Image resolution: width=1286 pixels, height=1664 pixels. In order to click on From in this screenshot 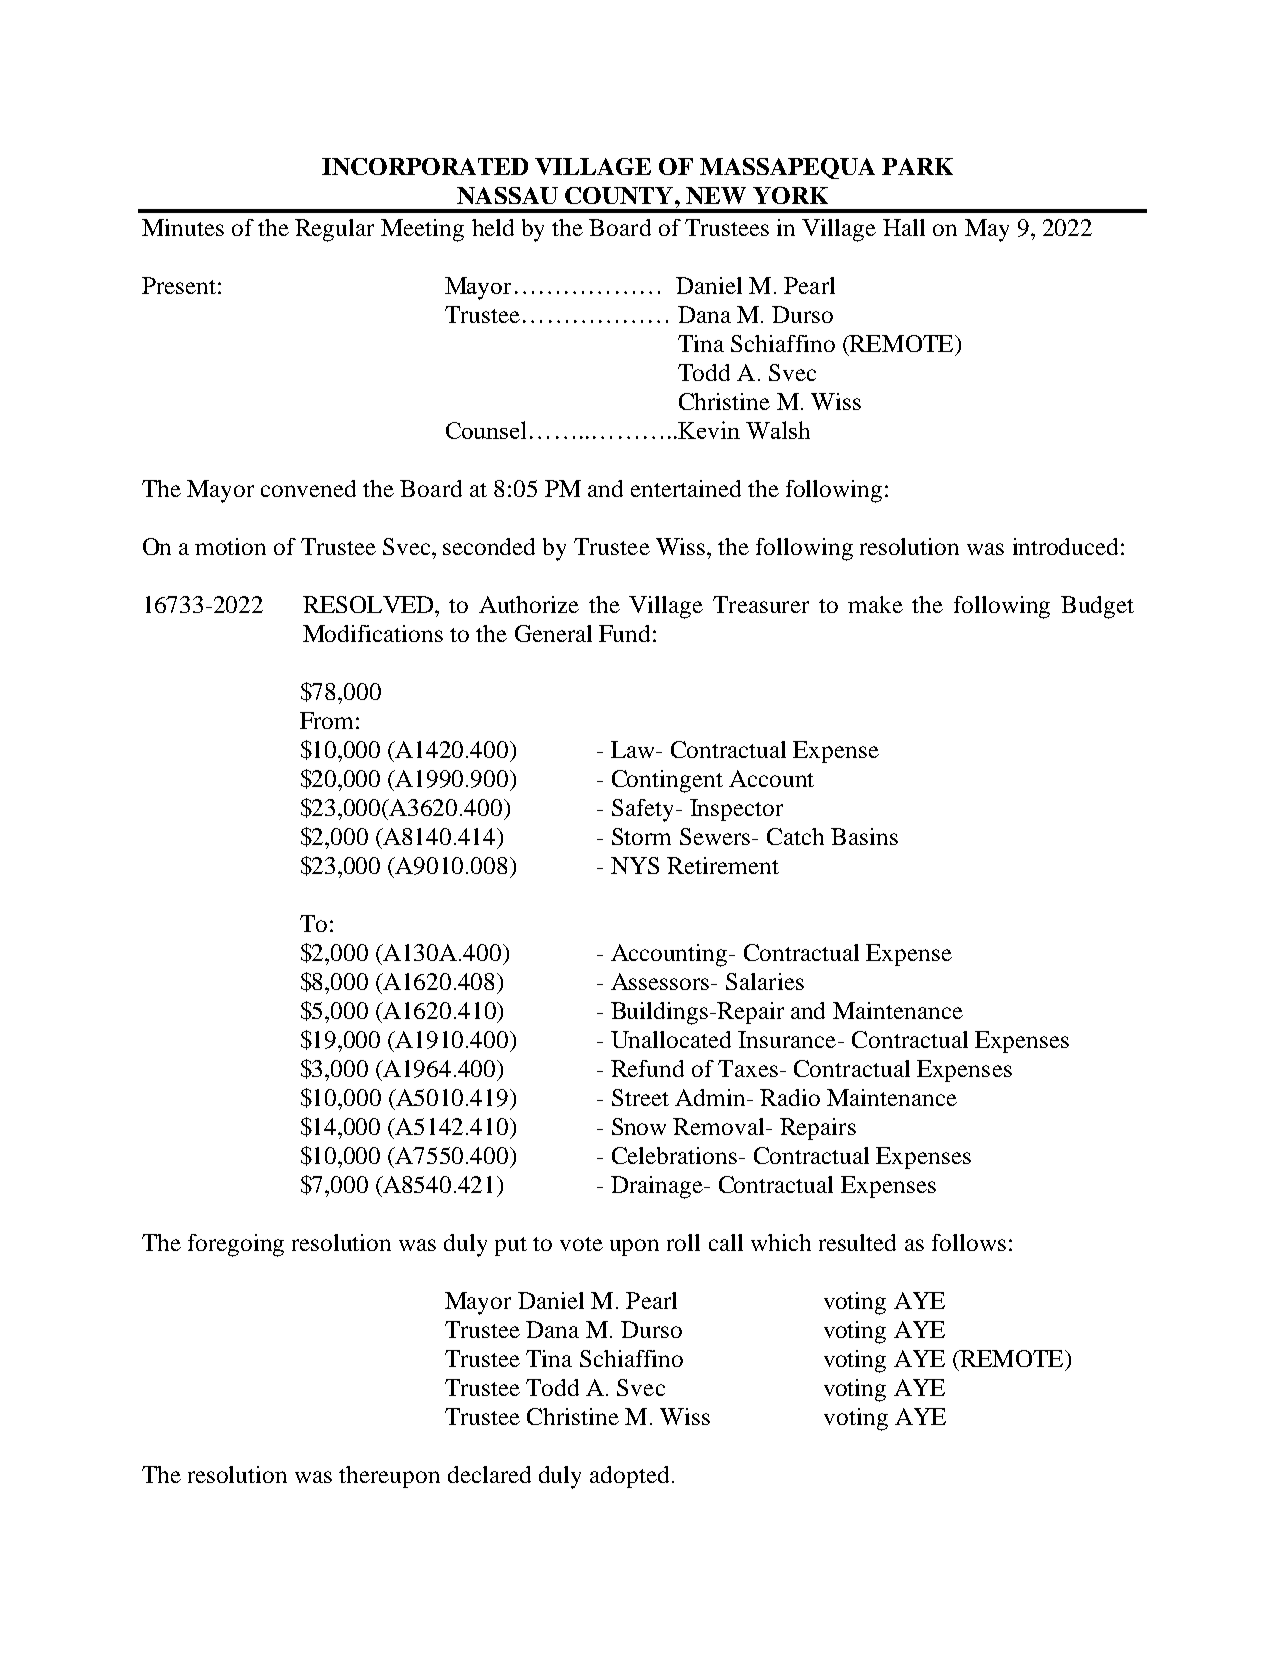, I will do `click(326, 720)`.
